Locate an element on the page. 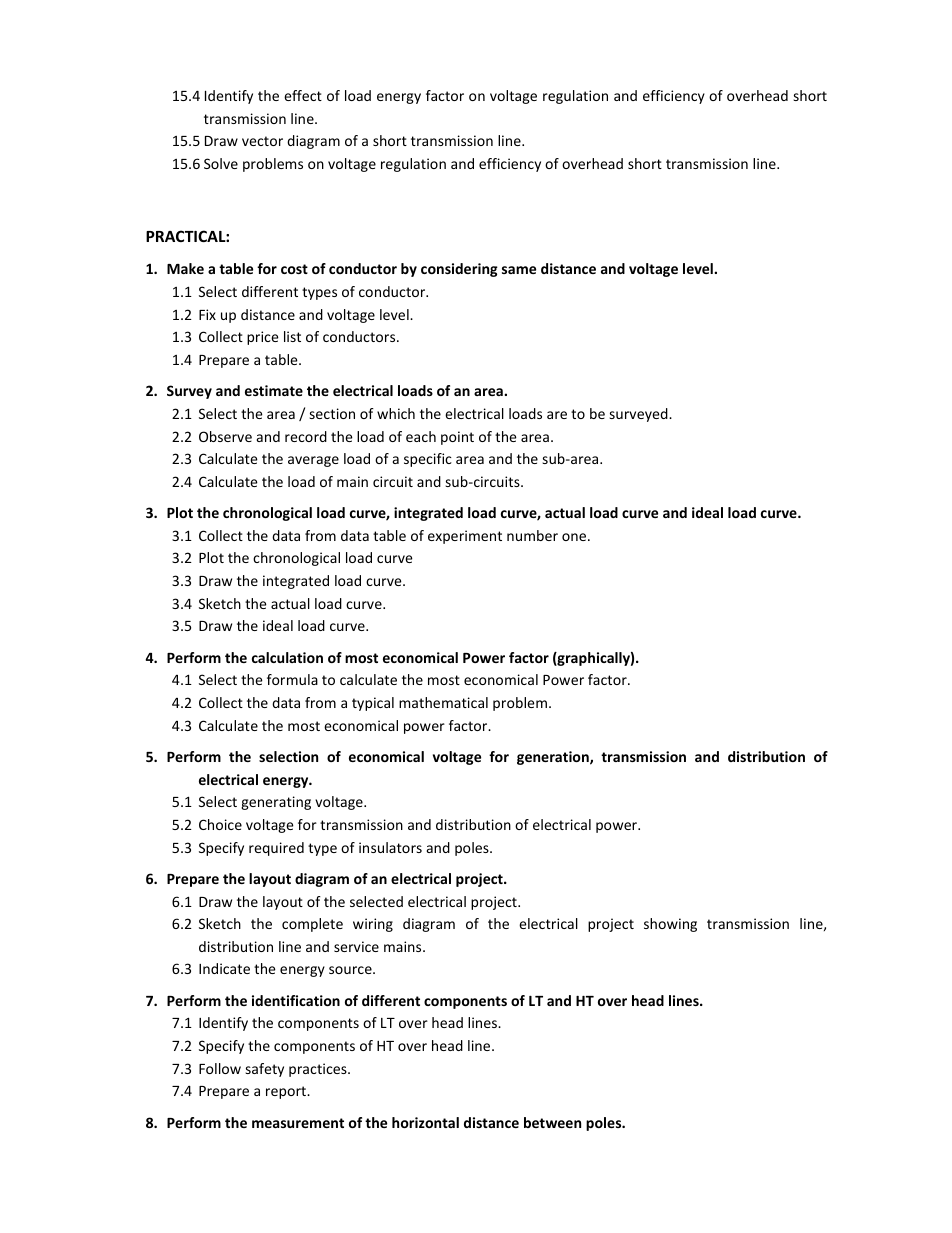 The height and width of the document is (1233, 952). price is located at coordinates (263, 338).
